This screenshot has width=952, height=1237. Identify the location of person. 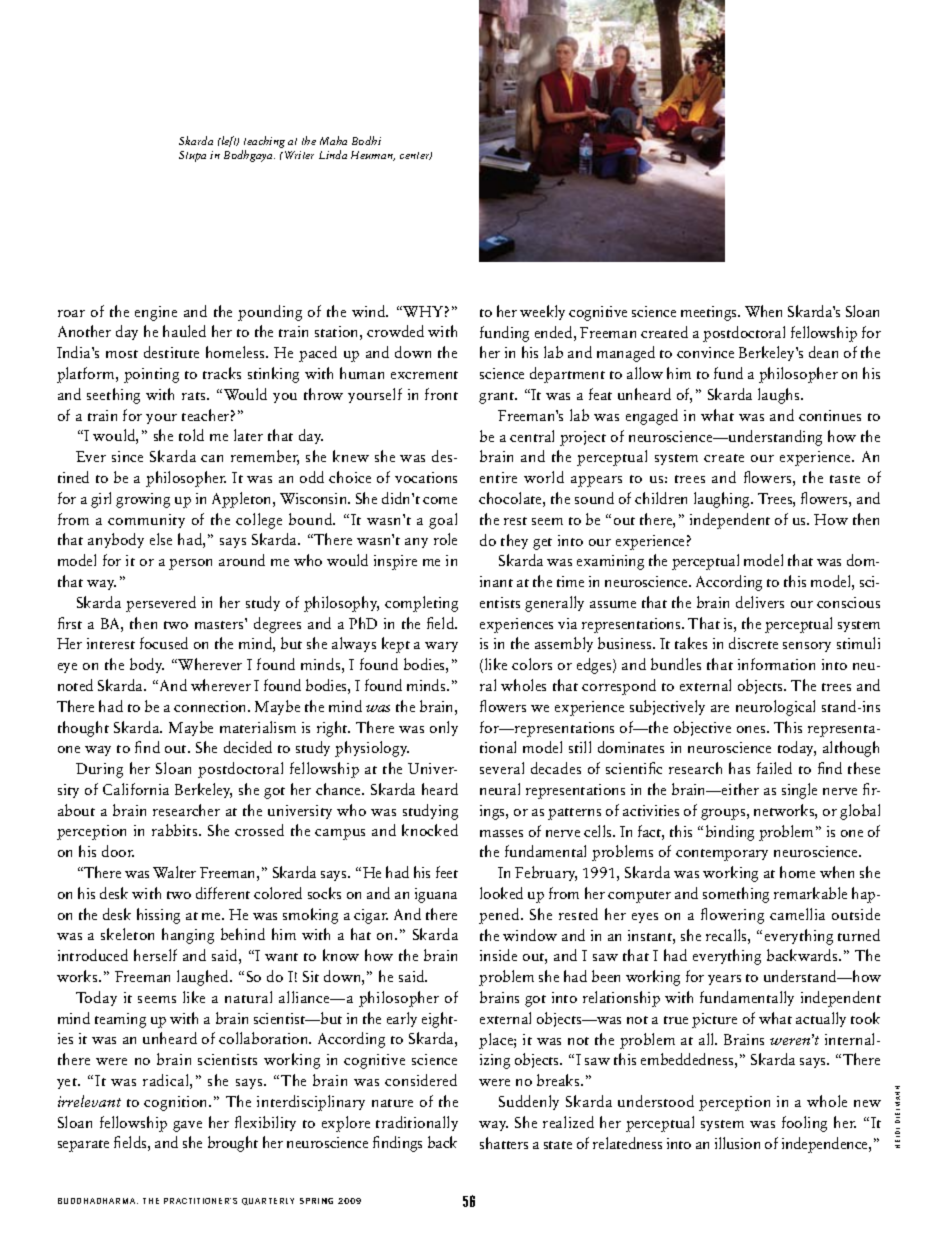
(190, 564).
